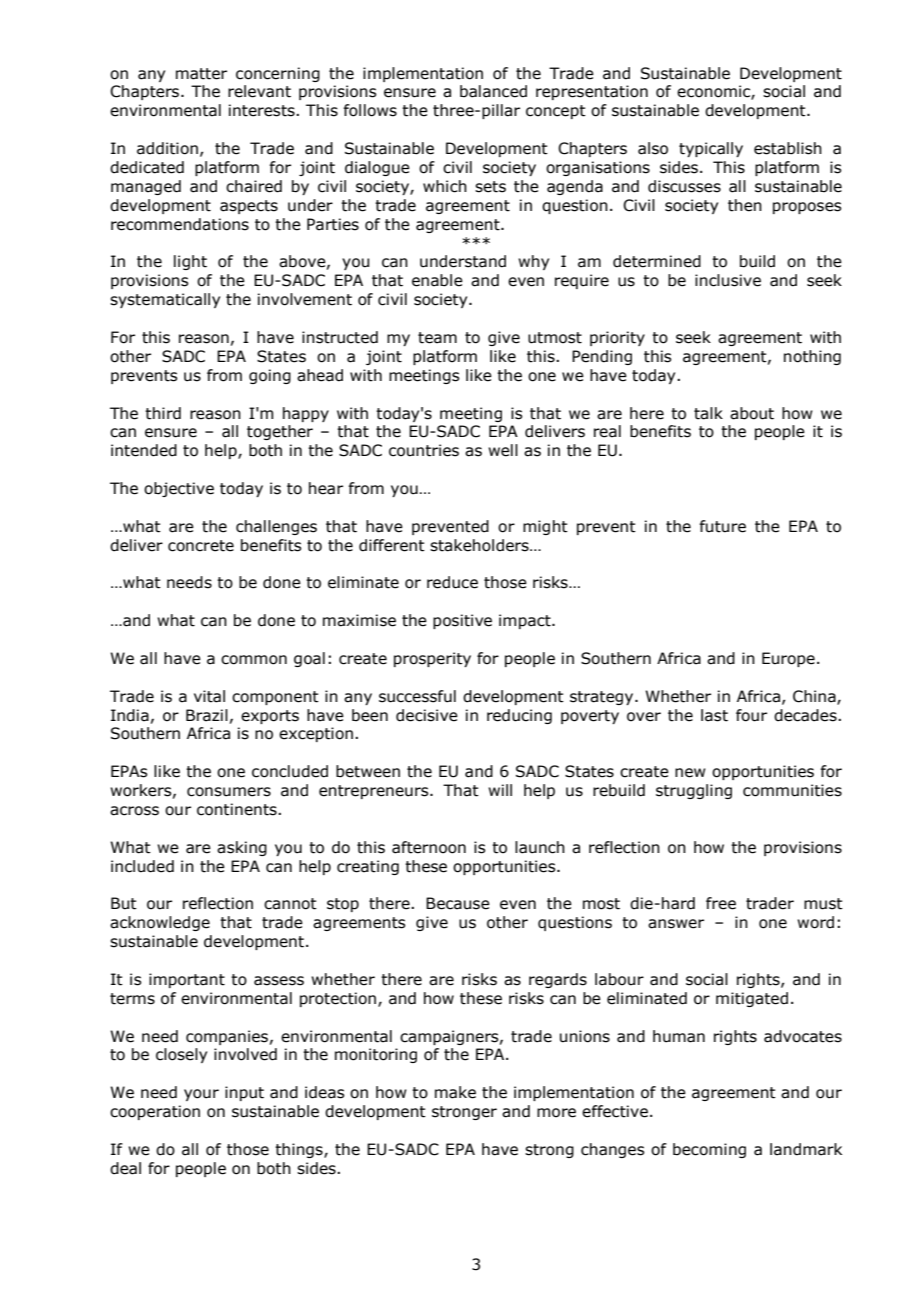 This document has width=924, height=1308. What do you see at coordinates (503, 450) in the document?
I see `well` at bounding box center [503, 450].
